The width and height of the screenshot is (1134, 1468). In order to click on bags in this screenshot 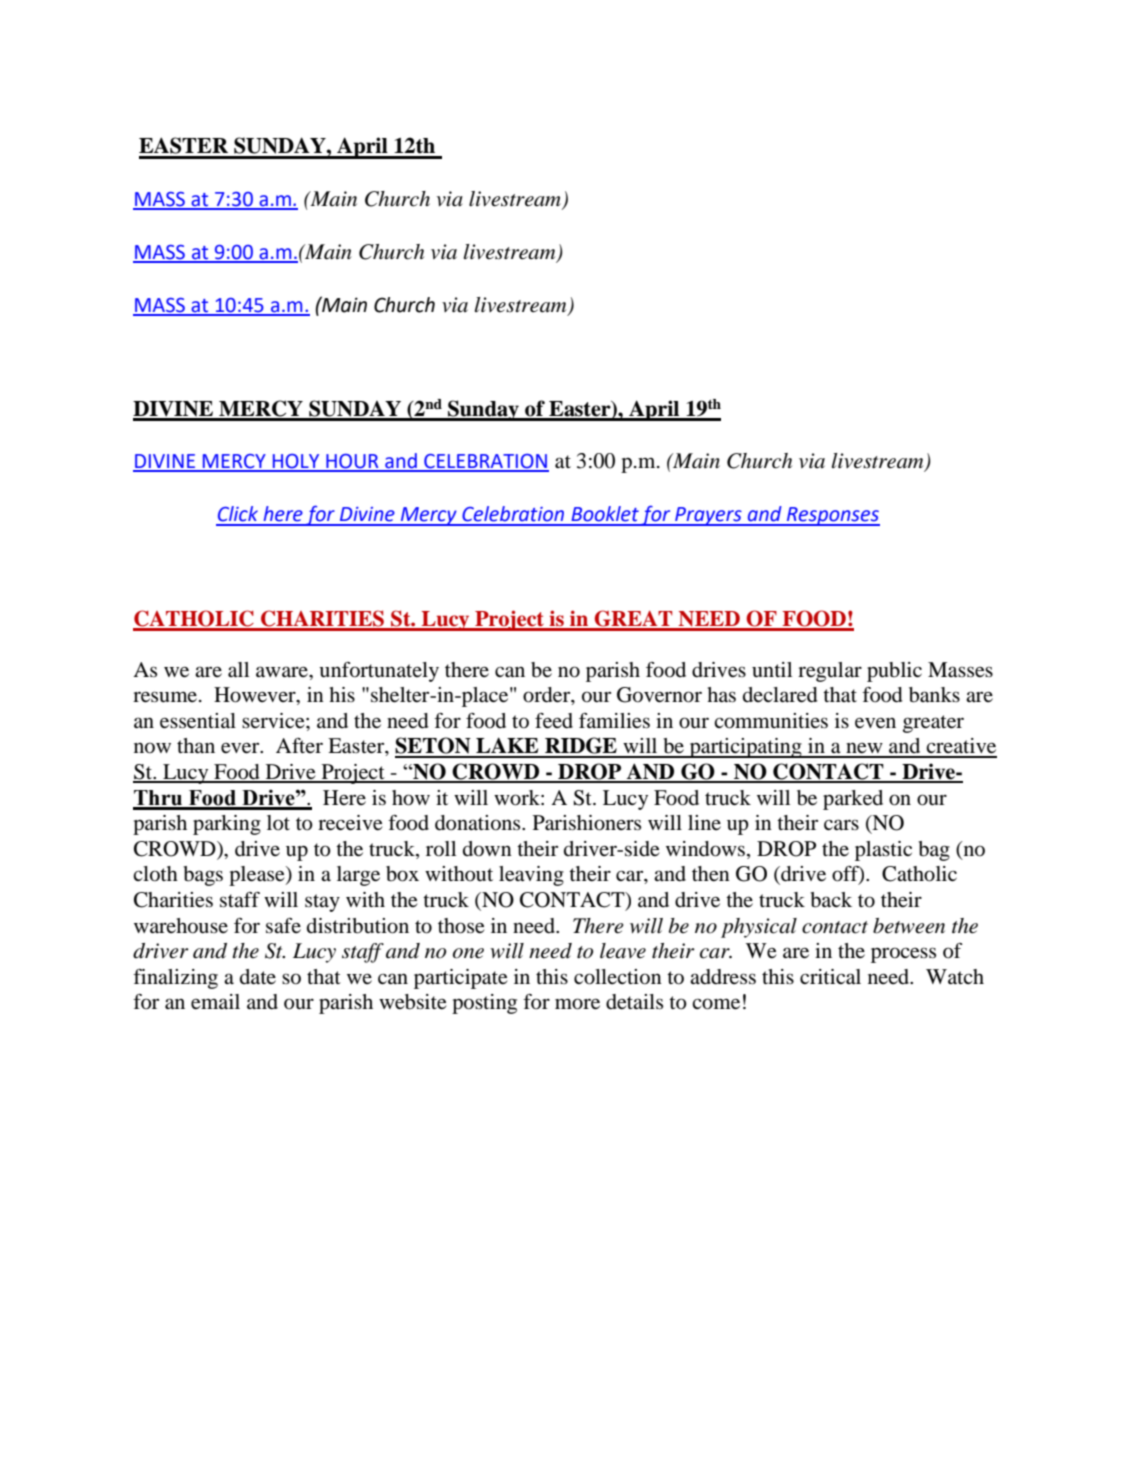, I will do `click(203, 876)`.
